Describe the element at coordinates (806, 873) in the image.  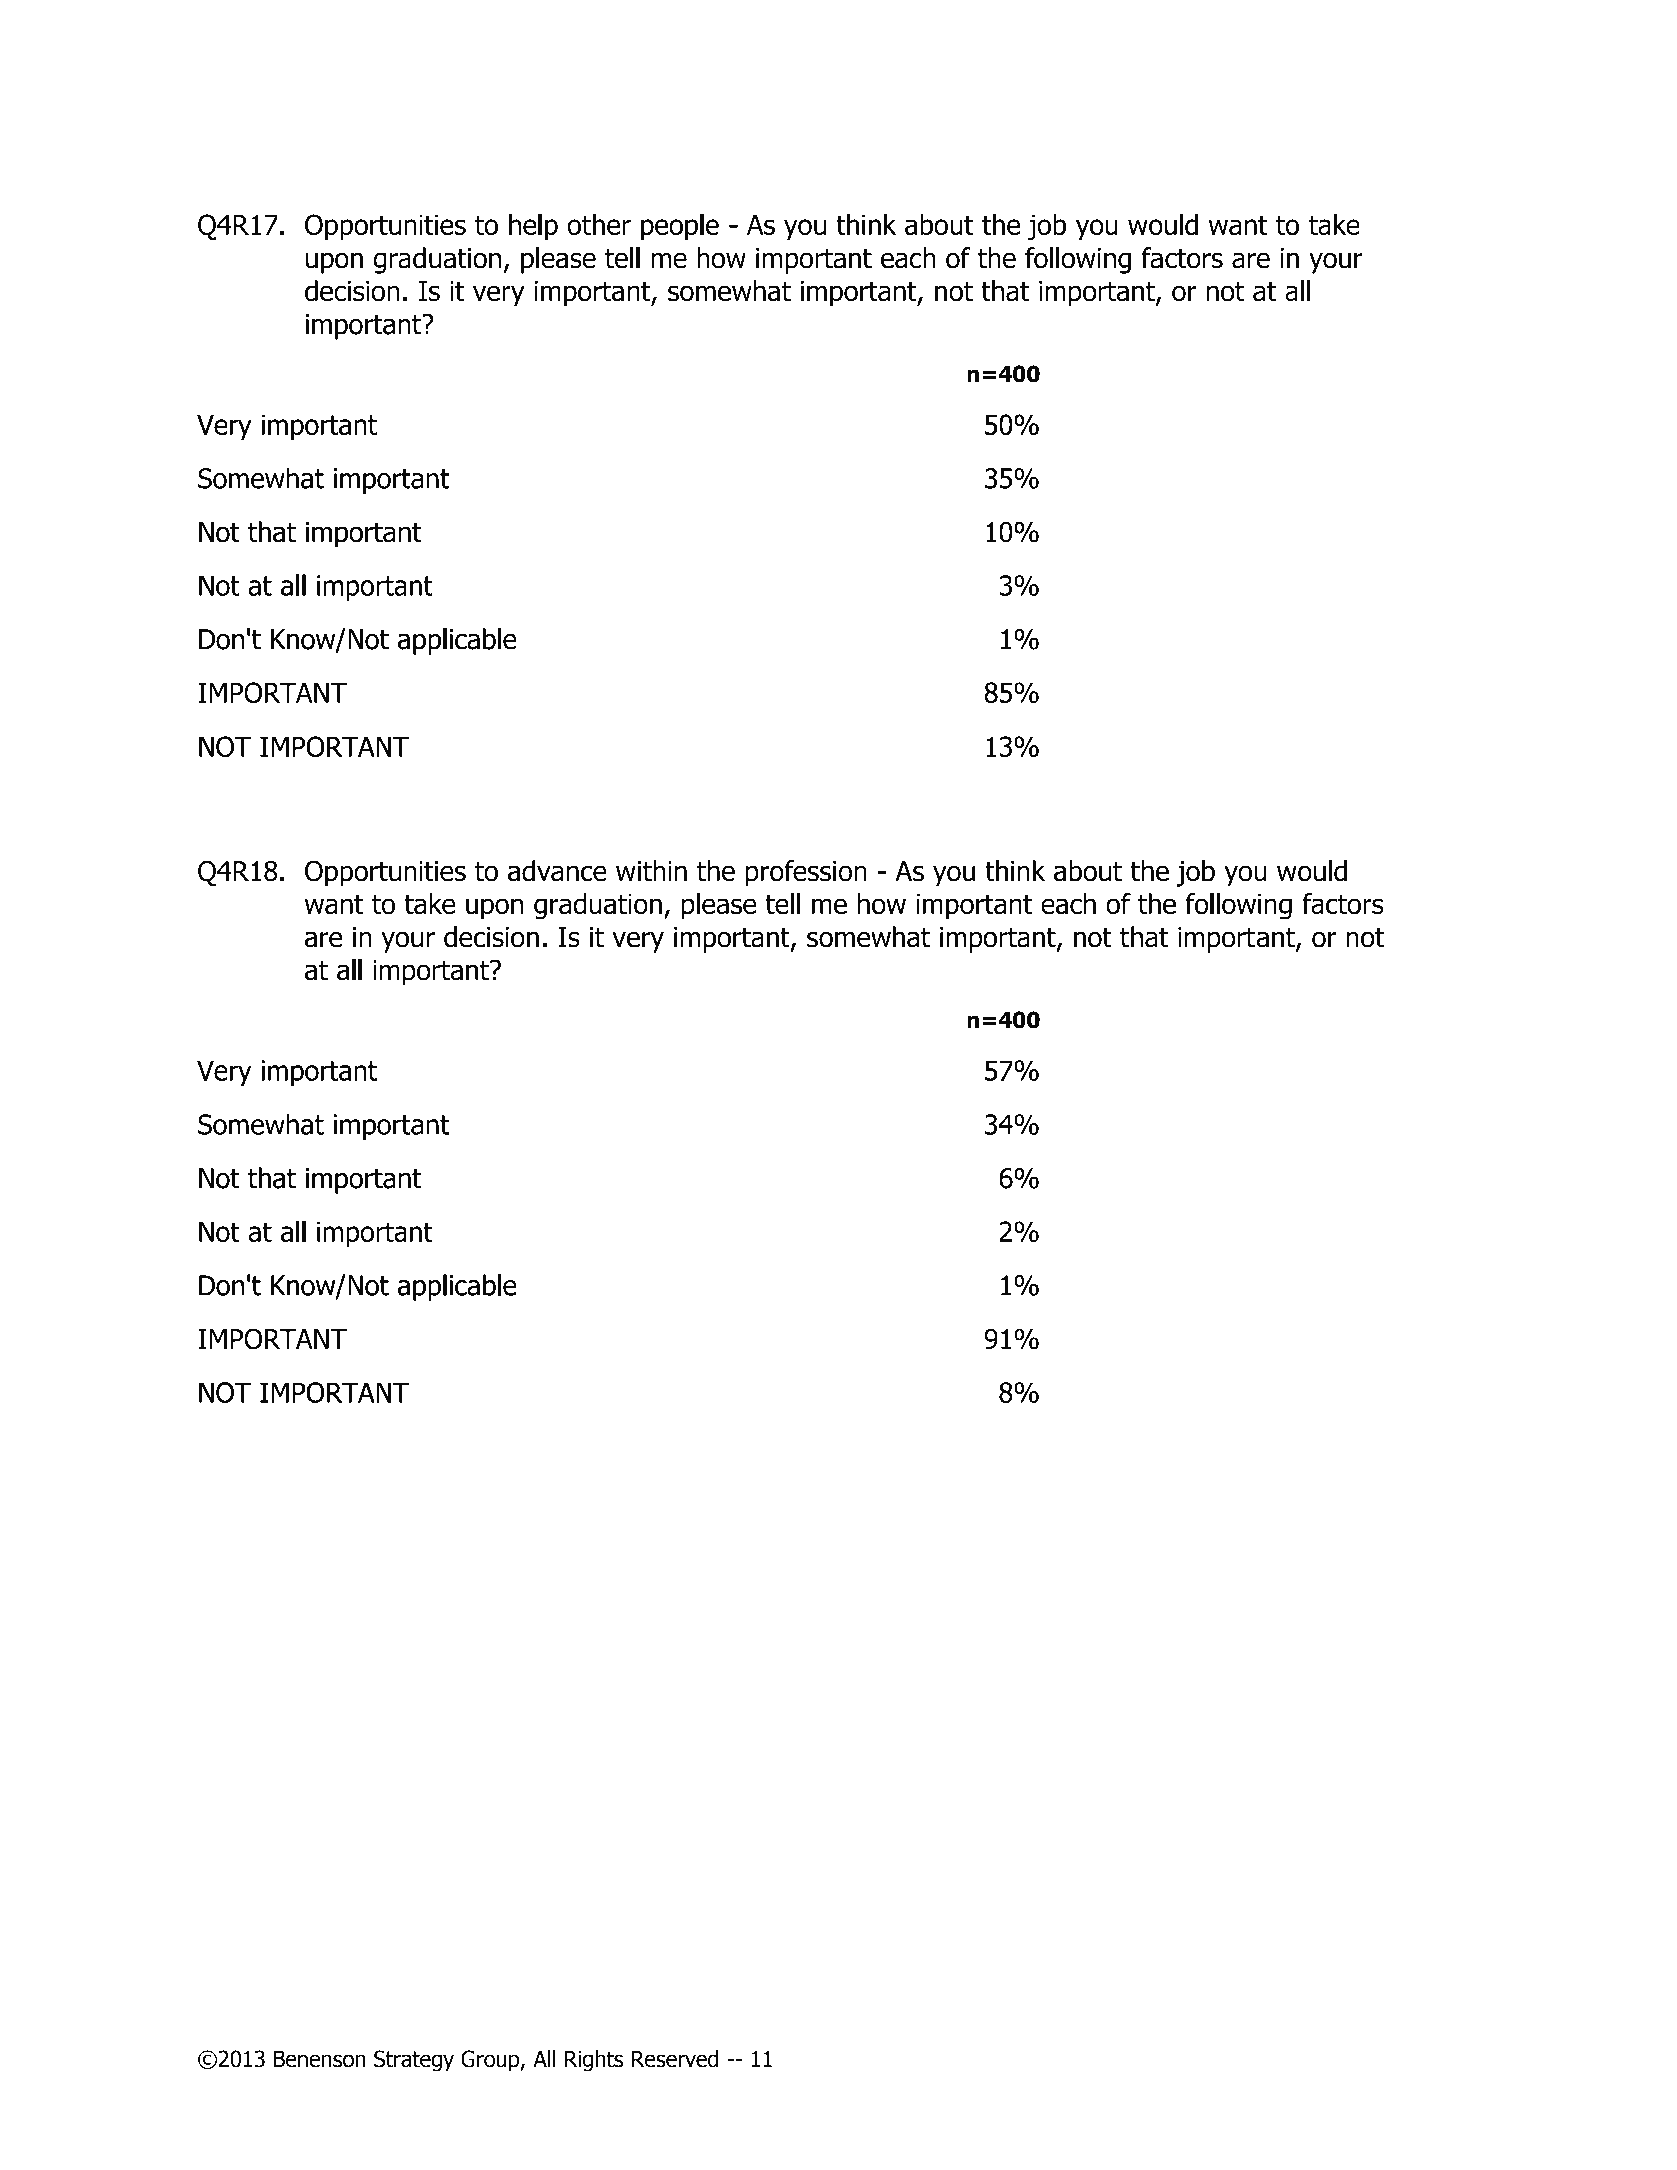
I see `profession` at that location.
